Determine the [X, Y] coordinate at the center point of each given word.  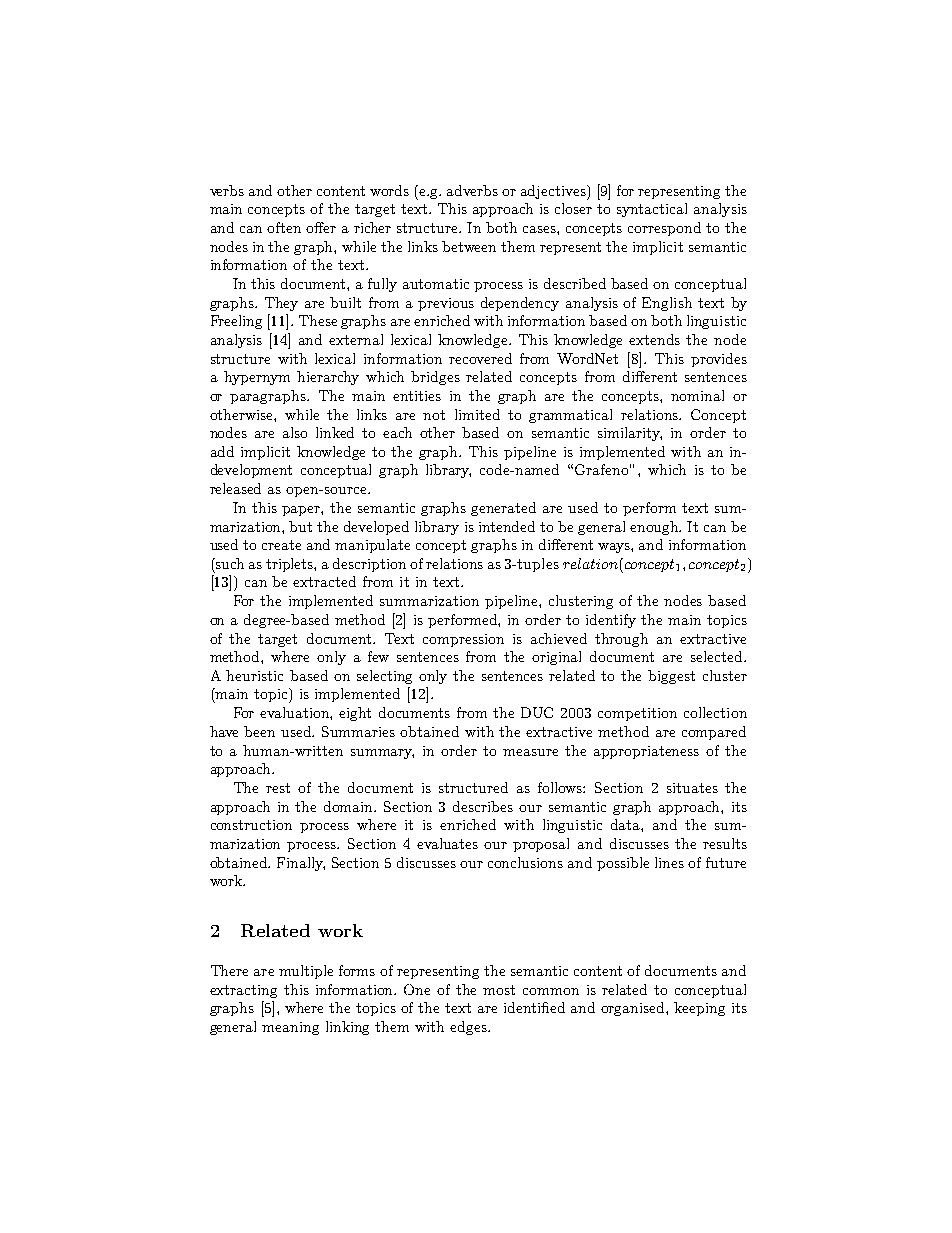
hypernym [257, 378]
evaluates [447, 843]
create [281, 545]
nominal [697, 395]
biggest [671, 677]
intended [507, 526]
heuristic [254, 675]
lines [669, 862]
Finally [301, 864]
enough [655, 528]
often [284, 227]
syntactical [652, 210]
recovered [480, 358]
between [469, 246]
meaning [290, 1028]
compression [463, 640]
